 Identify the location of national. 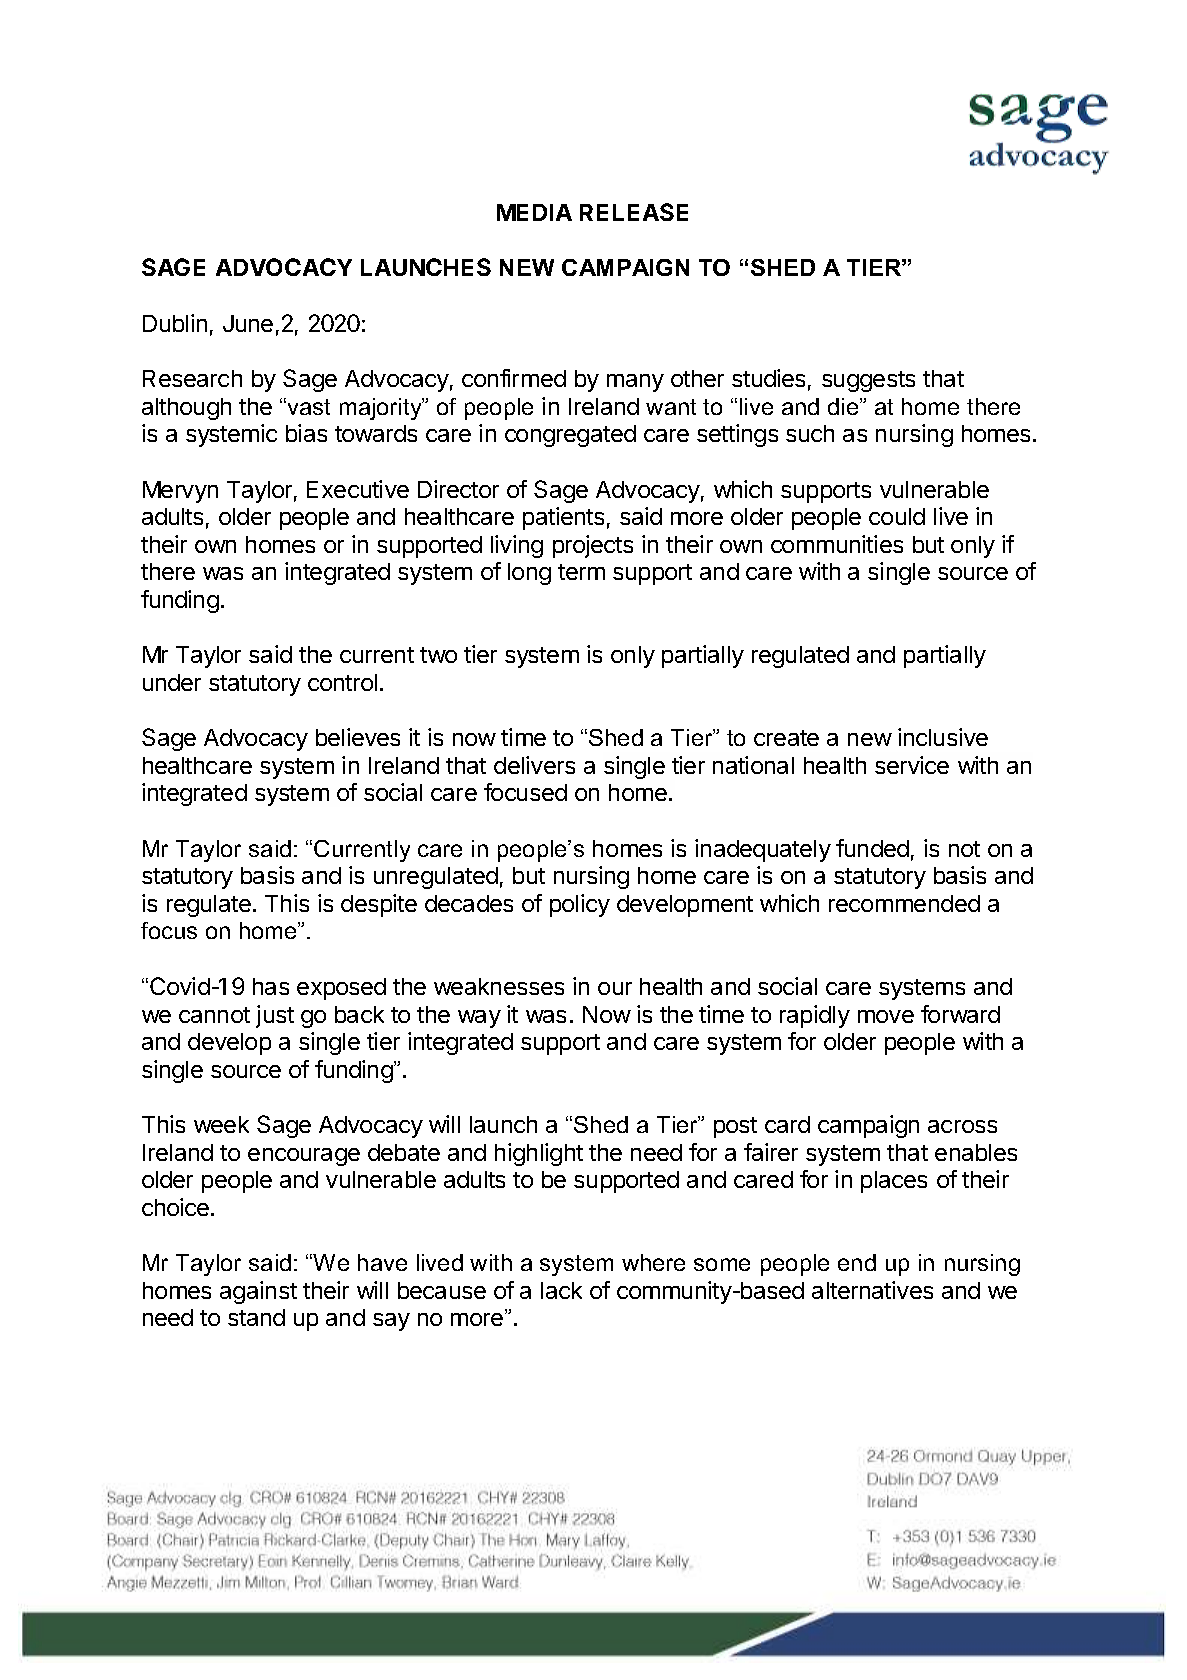
(753, 765).
